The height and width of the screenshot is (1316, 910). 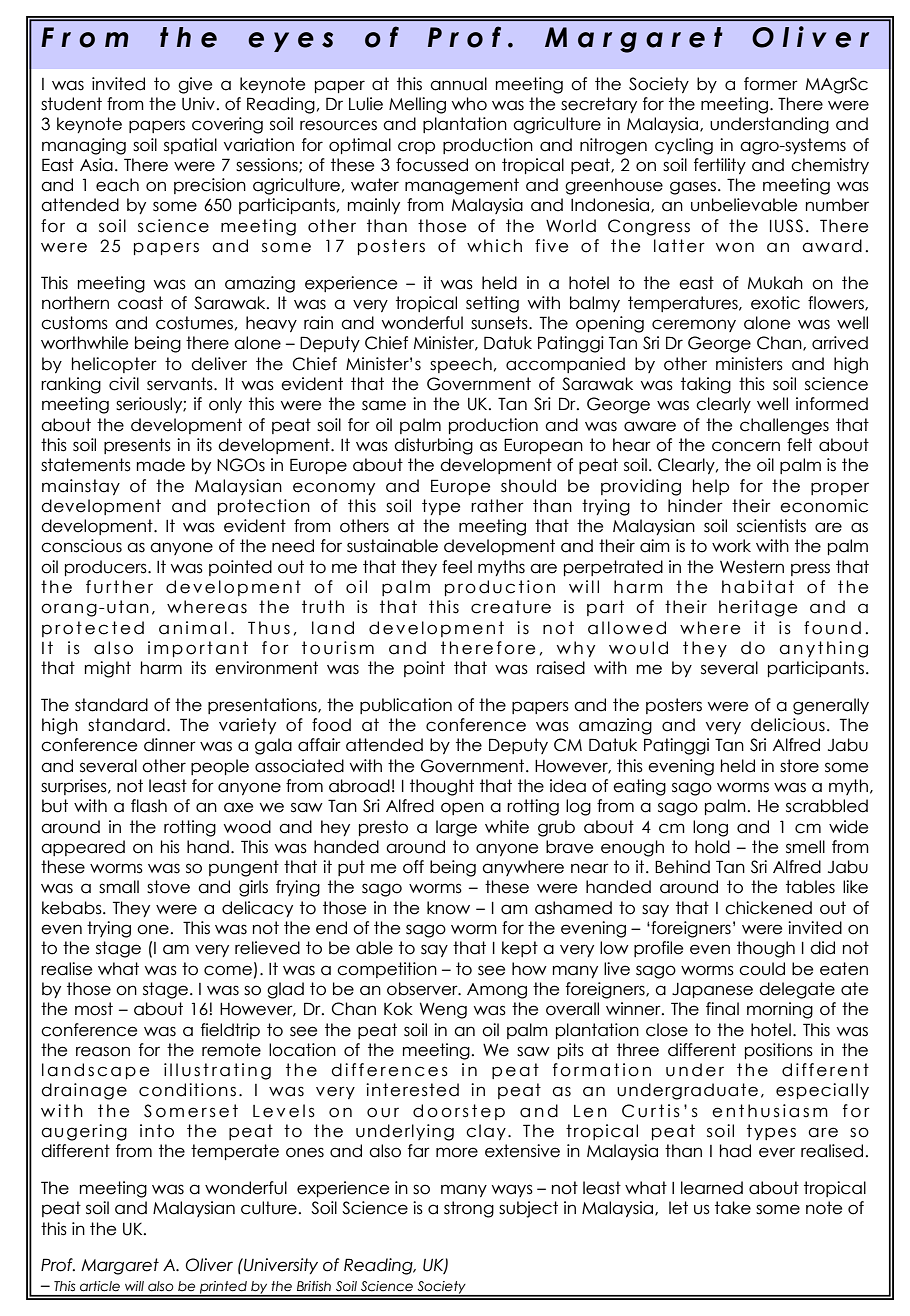 I want to click on might, so click(x=108, y=669).
